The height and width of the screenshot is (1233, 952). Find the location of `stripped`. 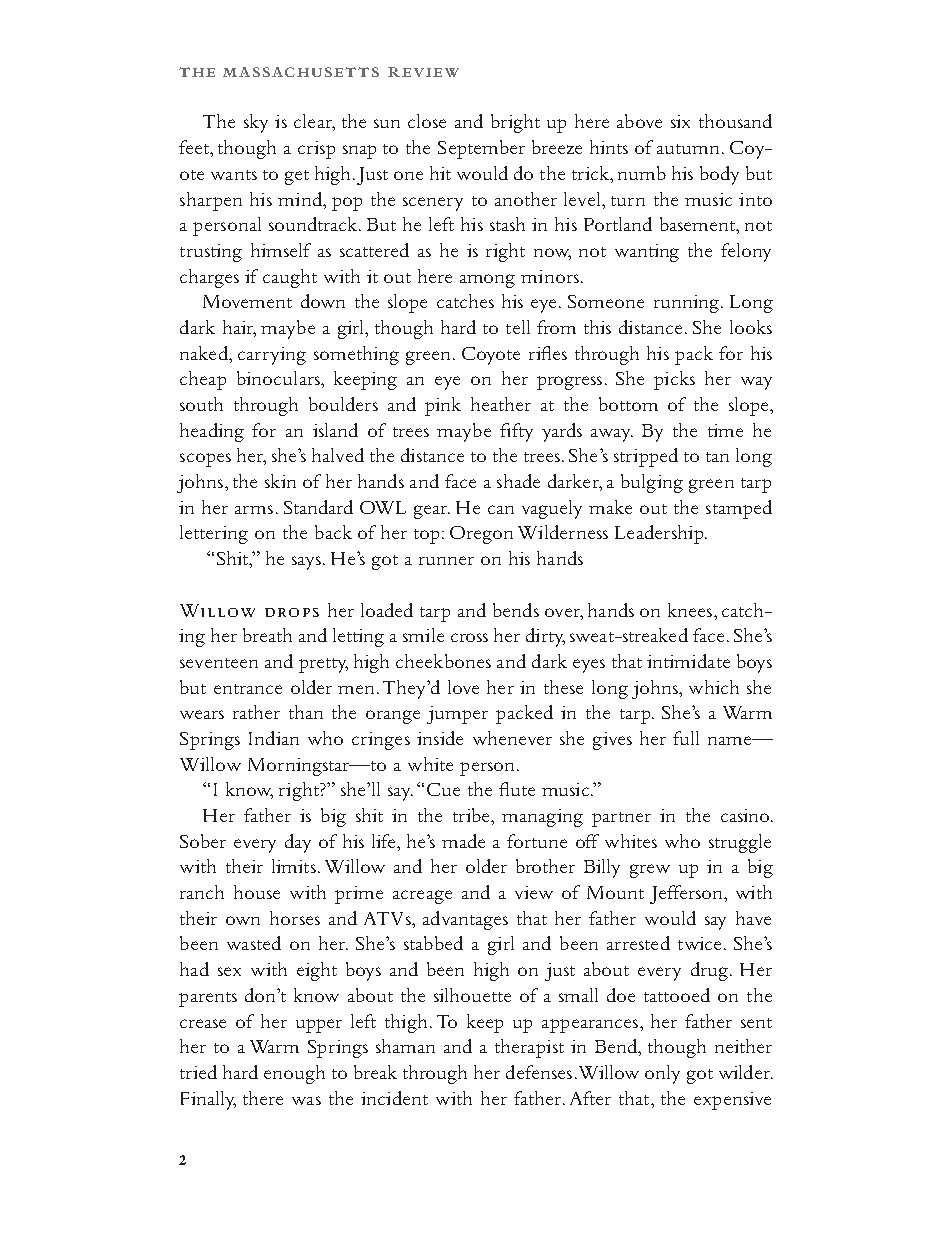

stripped is located at coordinates (646, 457).
